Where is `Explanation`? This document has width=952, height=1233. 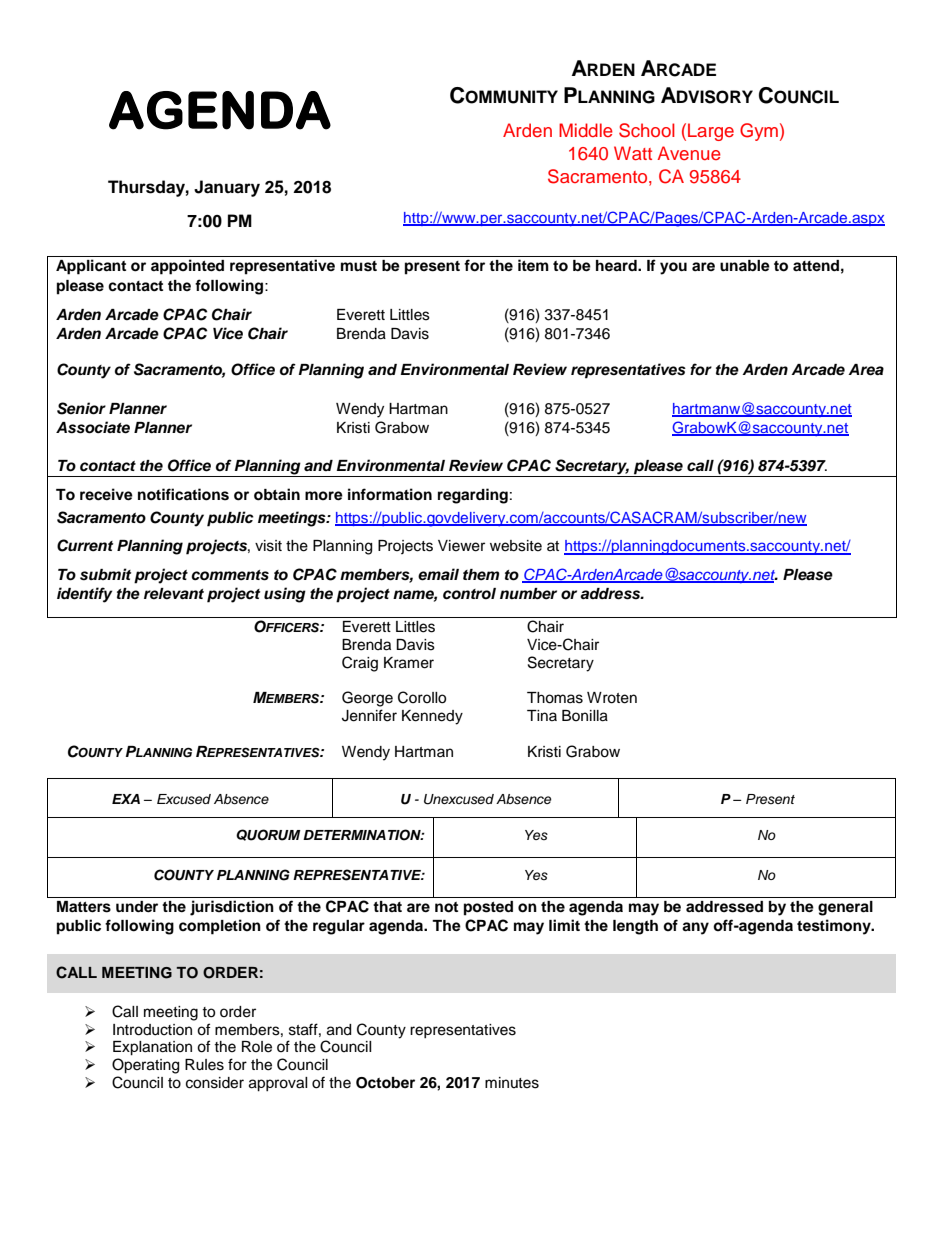 Explanation is located at coordinates (152, 1048).
